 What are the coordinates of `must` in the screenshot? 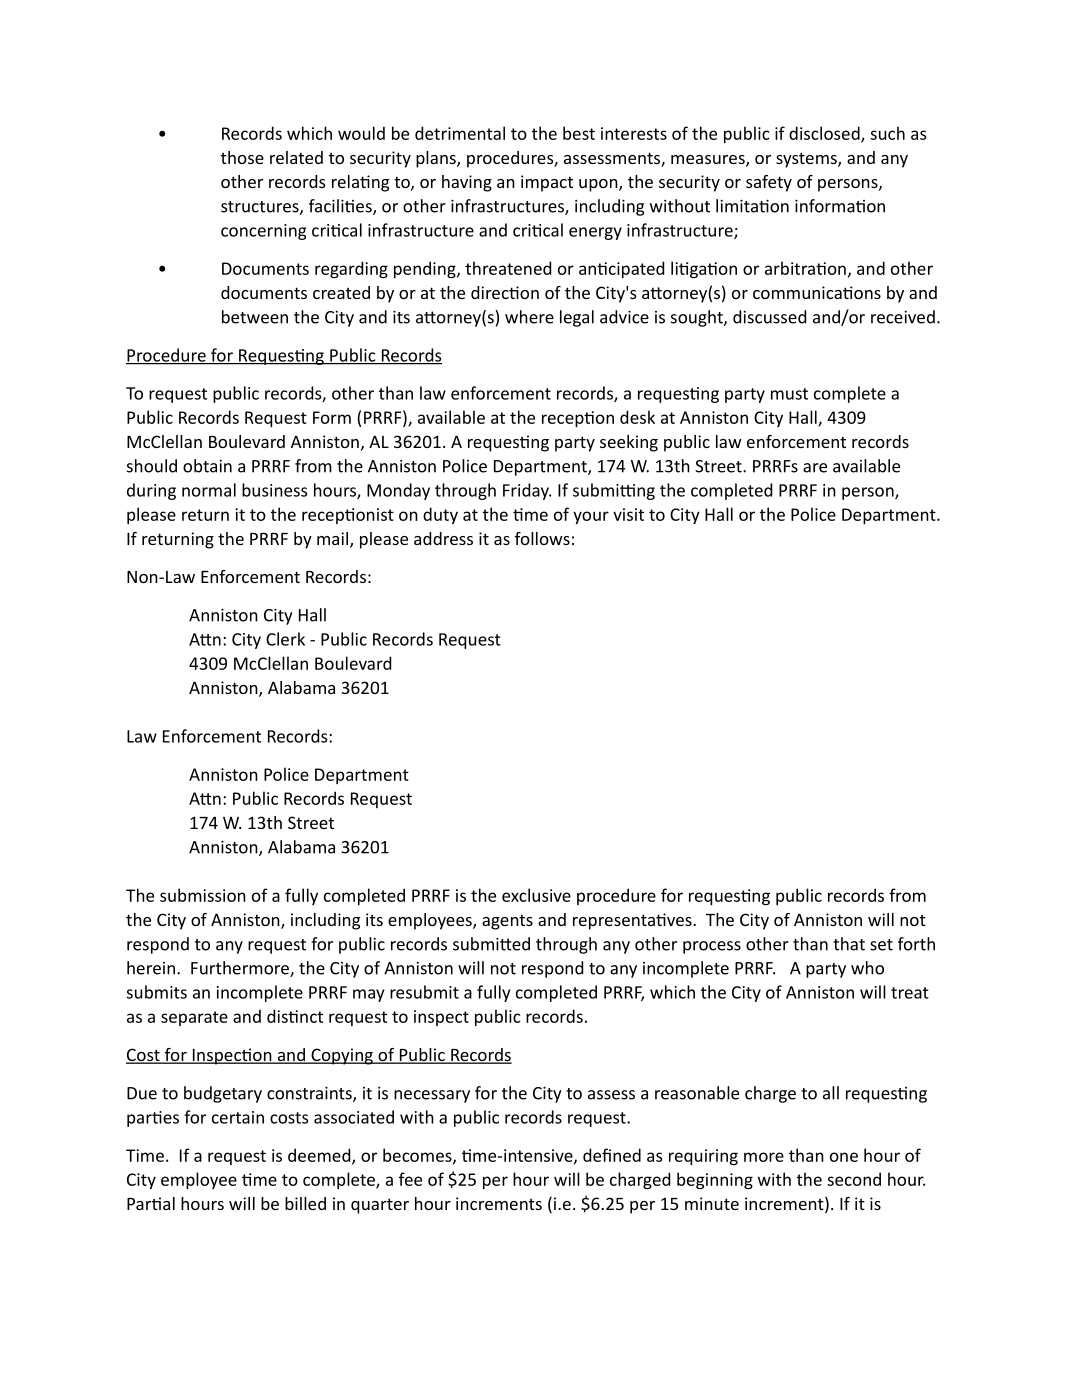 It's located at (789, 394).
